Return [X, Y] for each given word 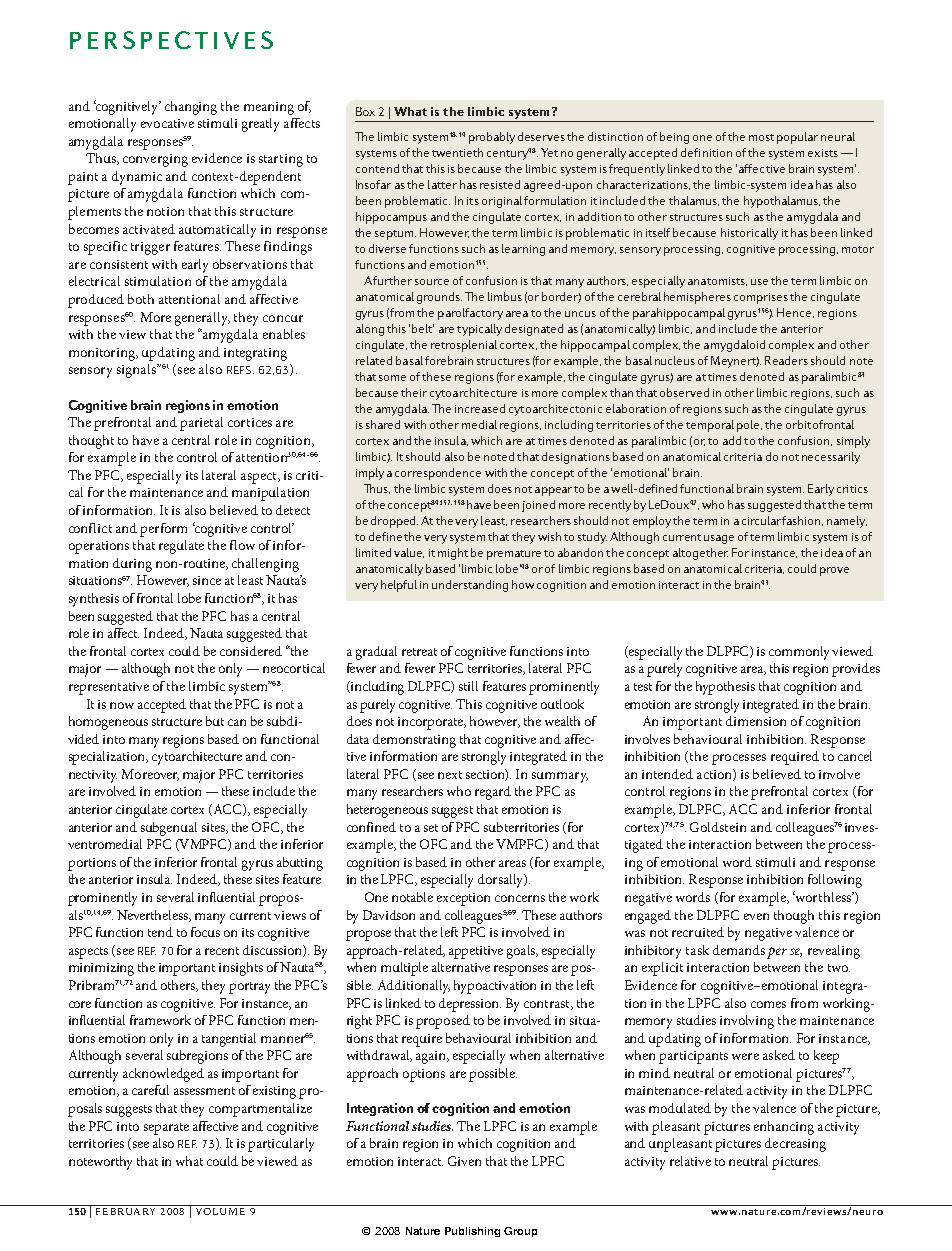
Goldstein [718, 827]
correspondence [438, 474]
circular [762, 520]
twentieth [457, 152]
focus [205, 932]
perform [163, 530]
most [761, 137]
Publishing [472, 1232]
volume [220, 1211]
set [431, 828]
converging [155, 160]
